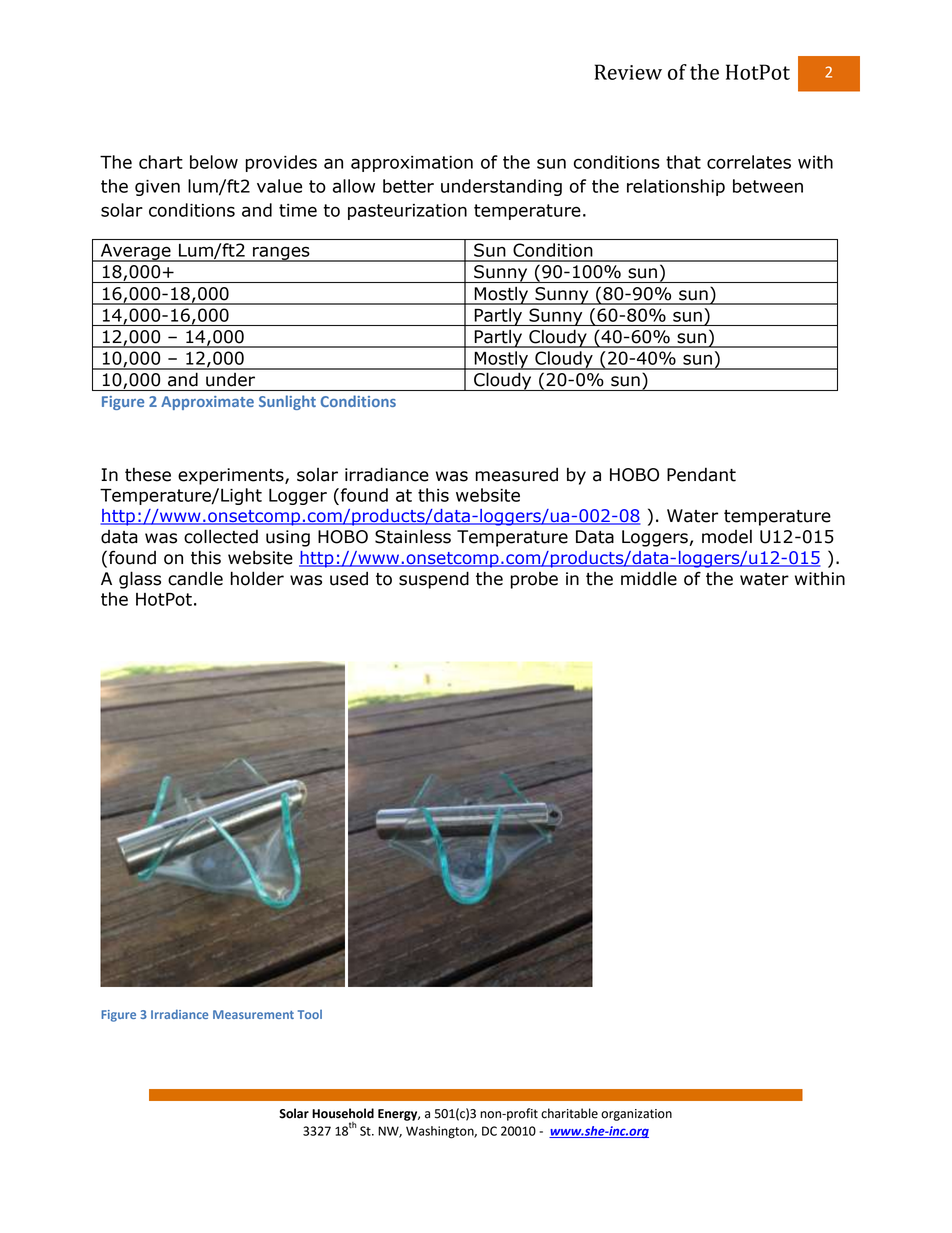 This image has width=952, height=1233. Describe the element at coordinates (517, 474) in the image. I see `measured` at that location.
